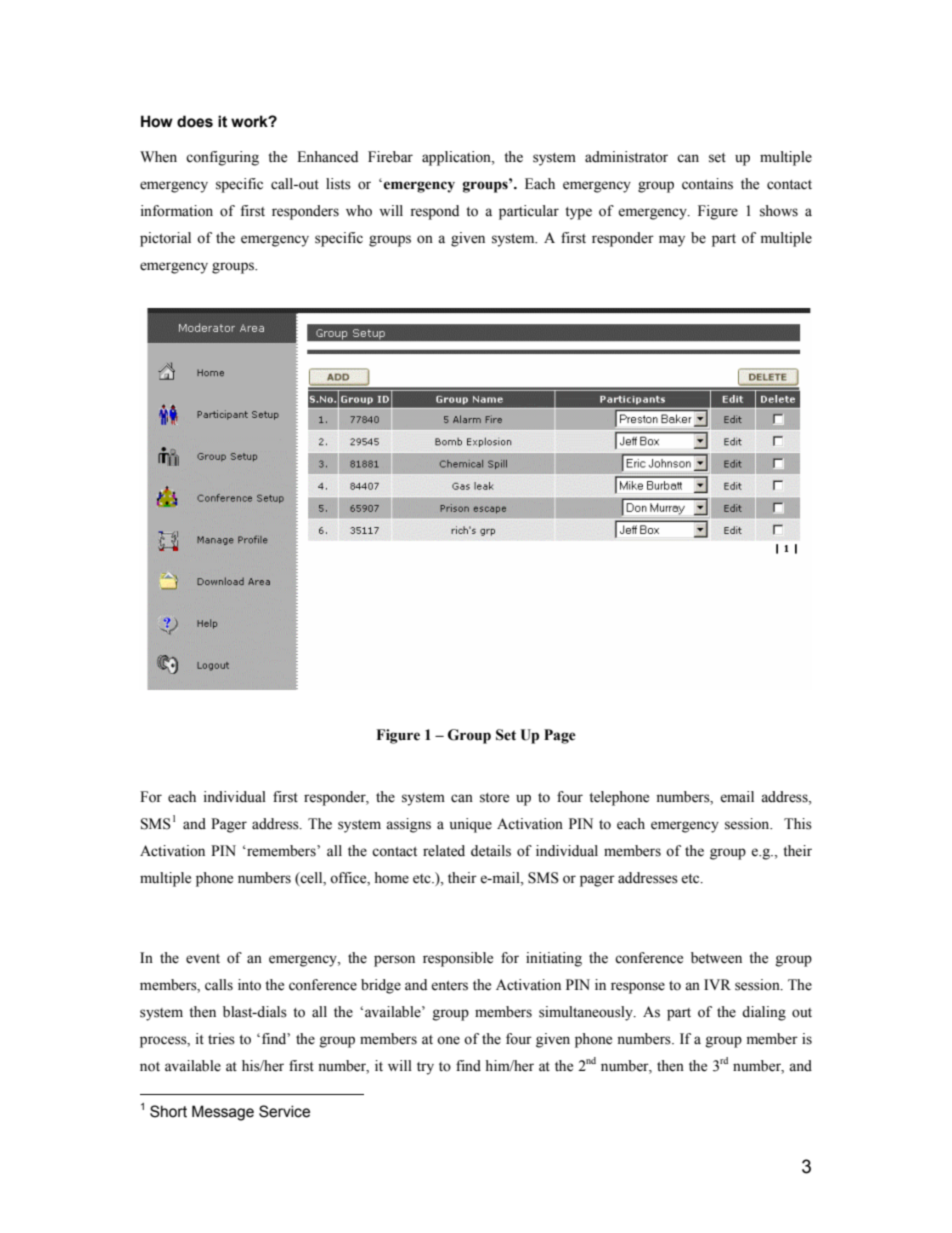  What do you see at coordinates (359, 211) in the page?
I see `who` at bounding box center [359, 211].
